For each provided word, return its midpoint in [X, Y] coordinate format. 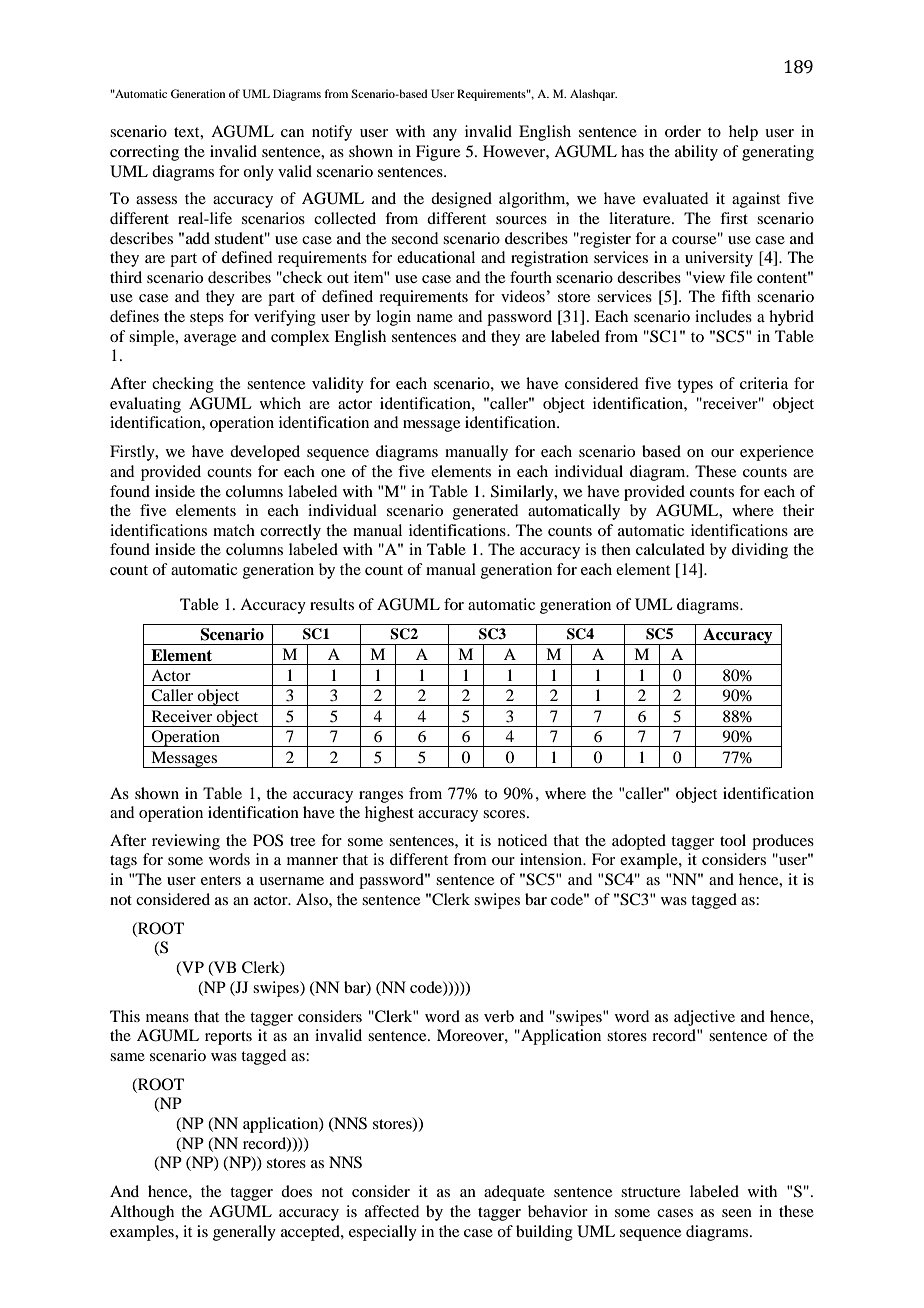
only [258, 173]
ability [696, 153]
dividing [760, 551]
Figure [438, 153]
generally [244, 1233]
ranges [381, 797]
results [332, 604]
